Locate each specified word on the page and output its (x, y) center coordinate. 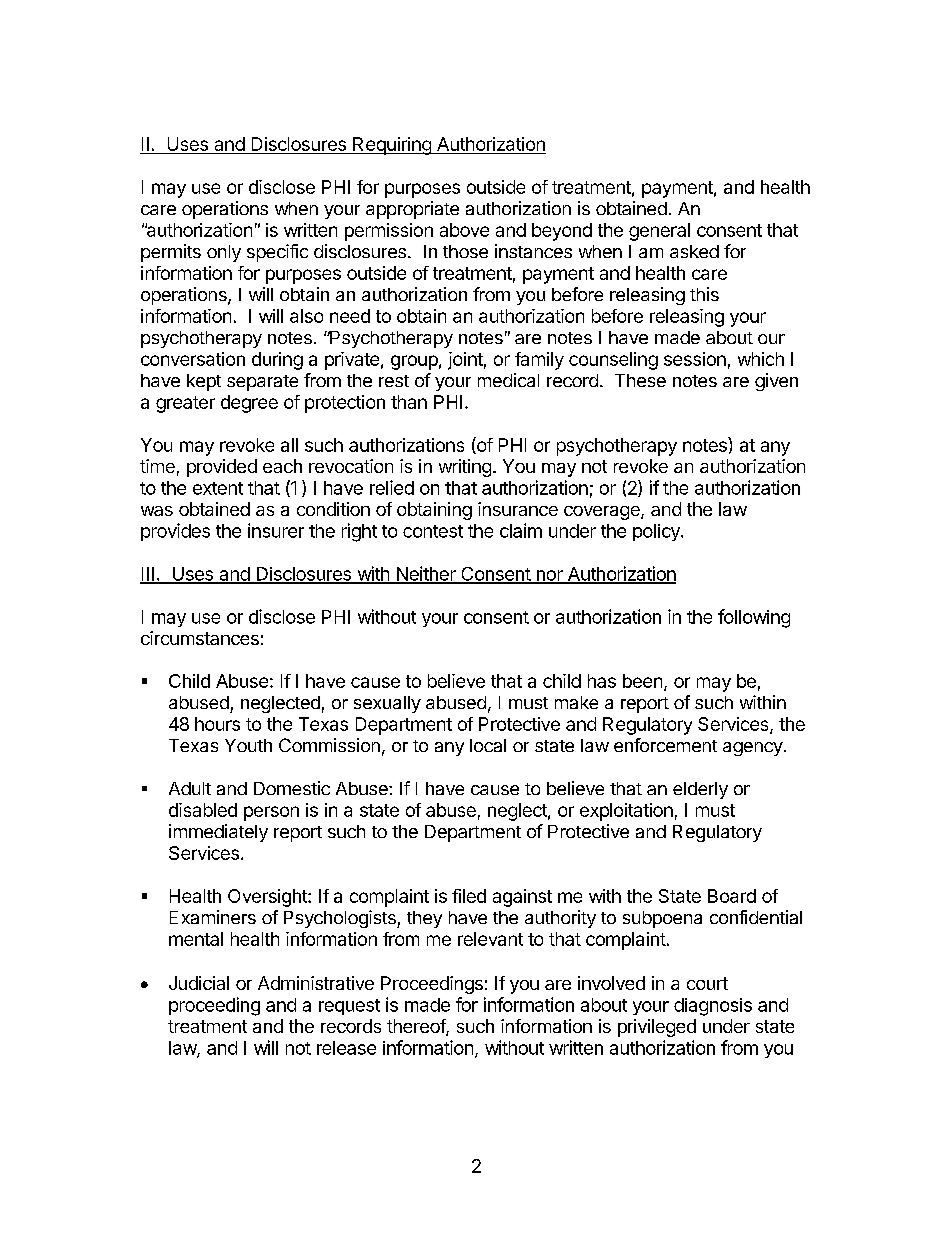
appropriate (412, 210)
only (224, 253)
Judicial (199, 983)
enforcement (665, 745)
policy (657, 532)
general (659, 232)
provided (222, 468)
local (488, 745)
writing (465, 468)
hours (217, 724)
